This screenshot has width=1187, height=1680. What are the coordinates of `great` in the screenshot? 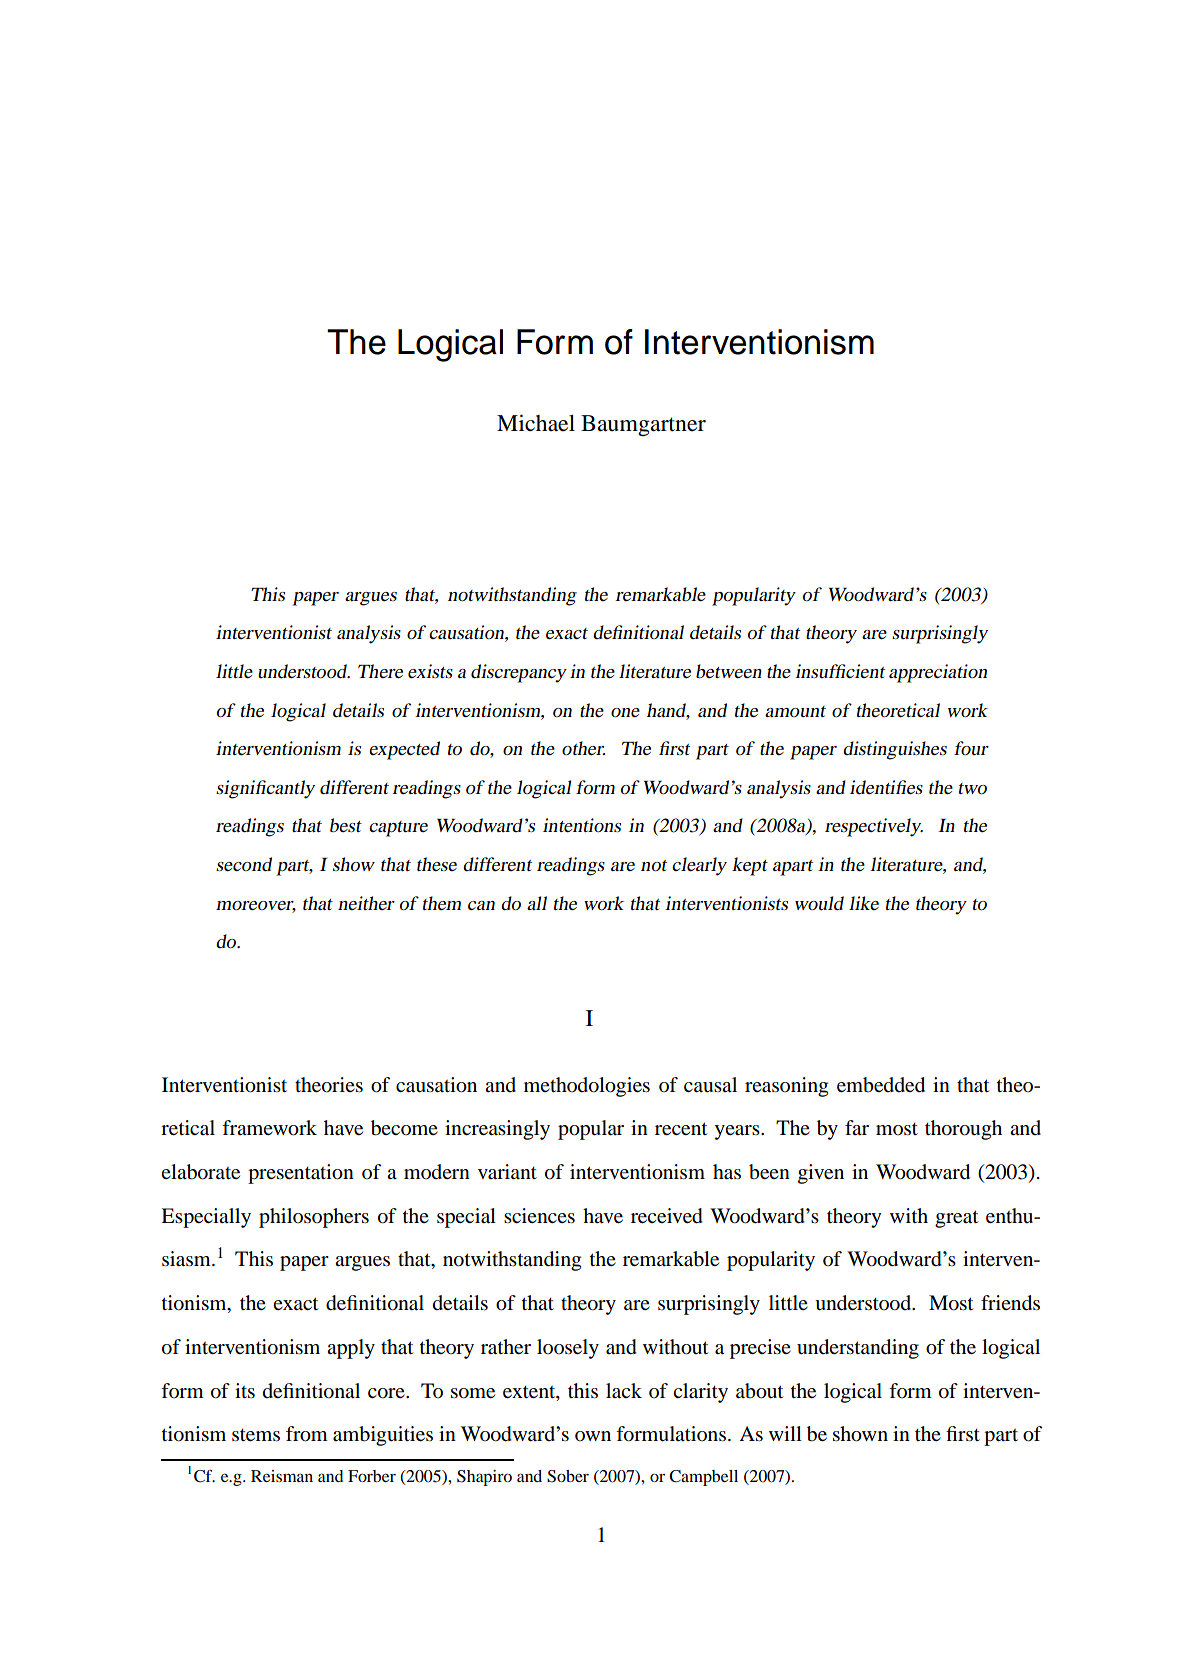 It's located at (956, 1219).
